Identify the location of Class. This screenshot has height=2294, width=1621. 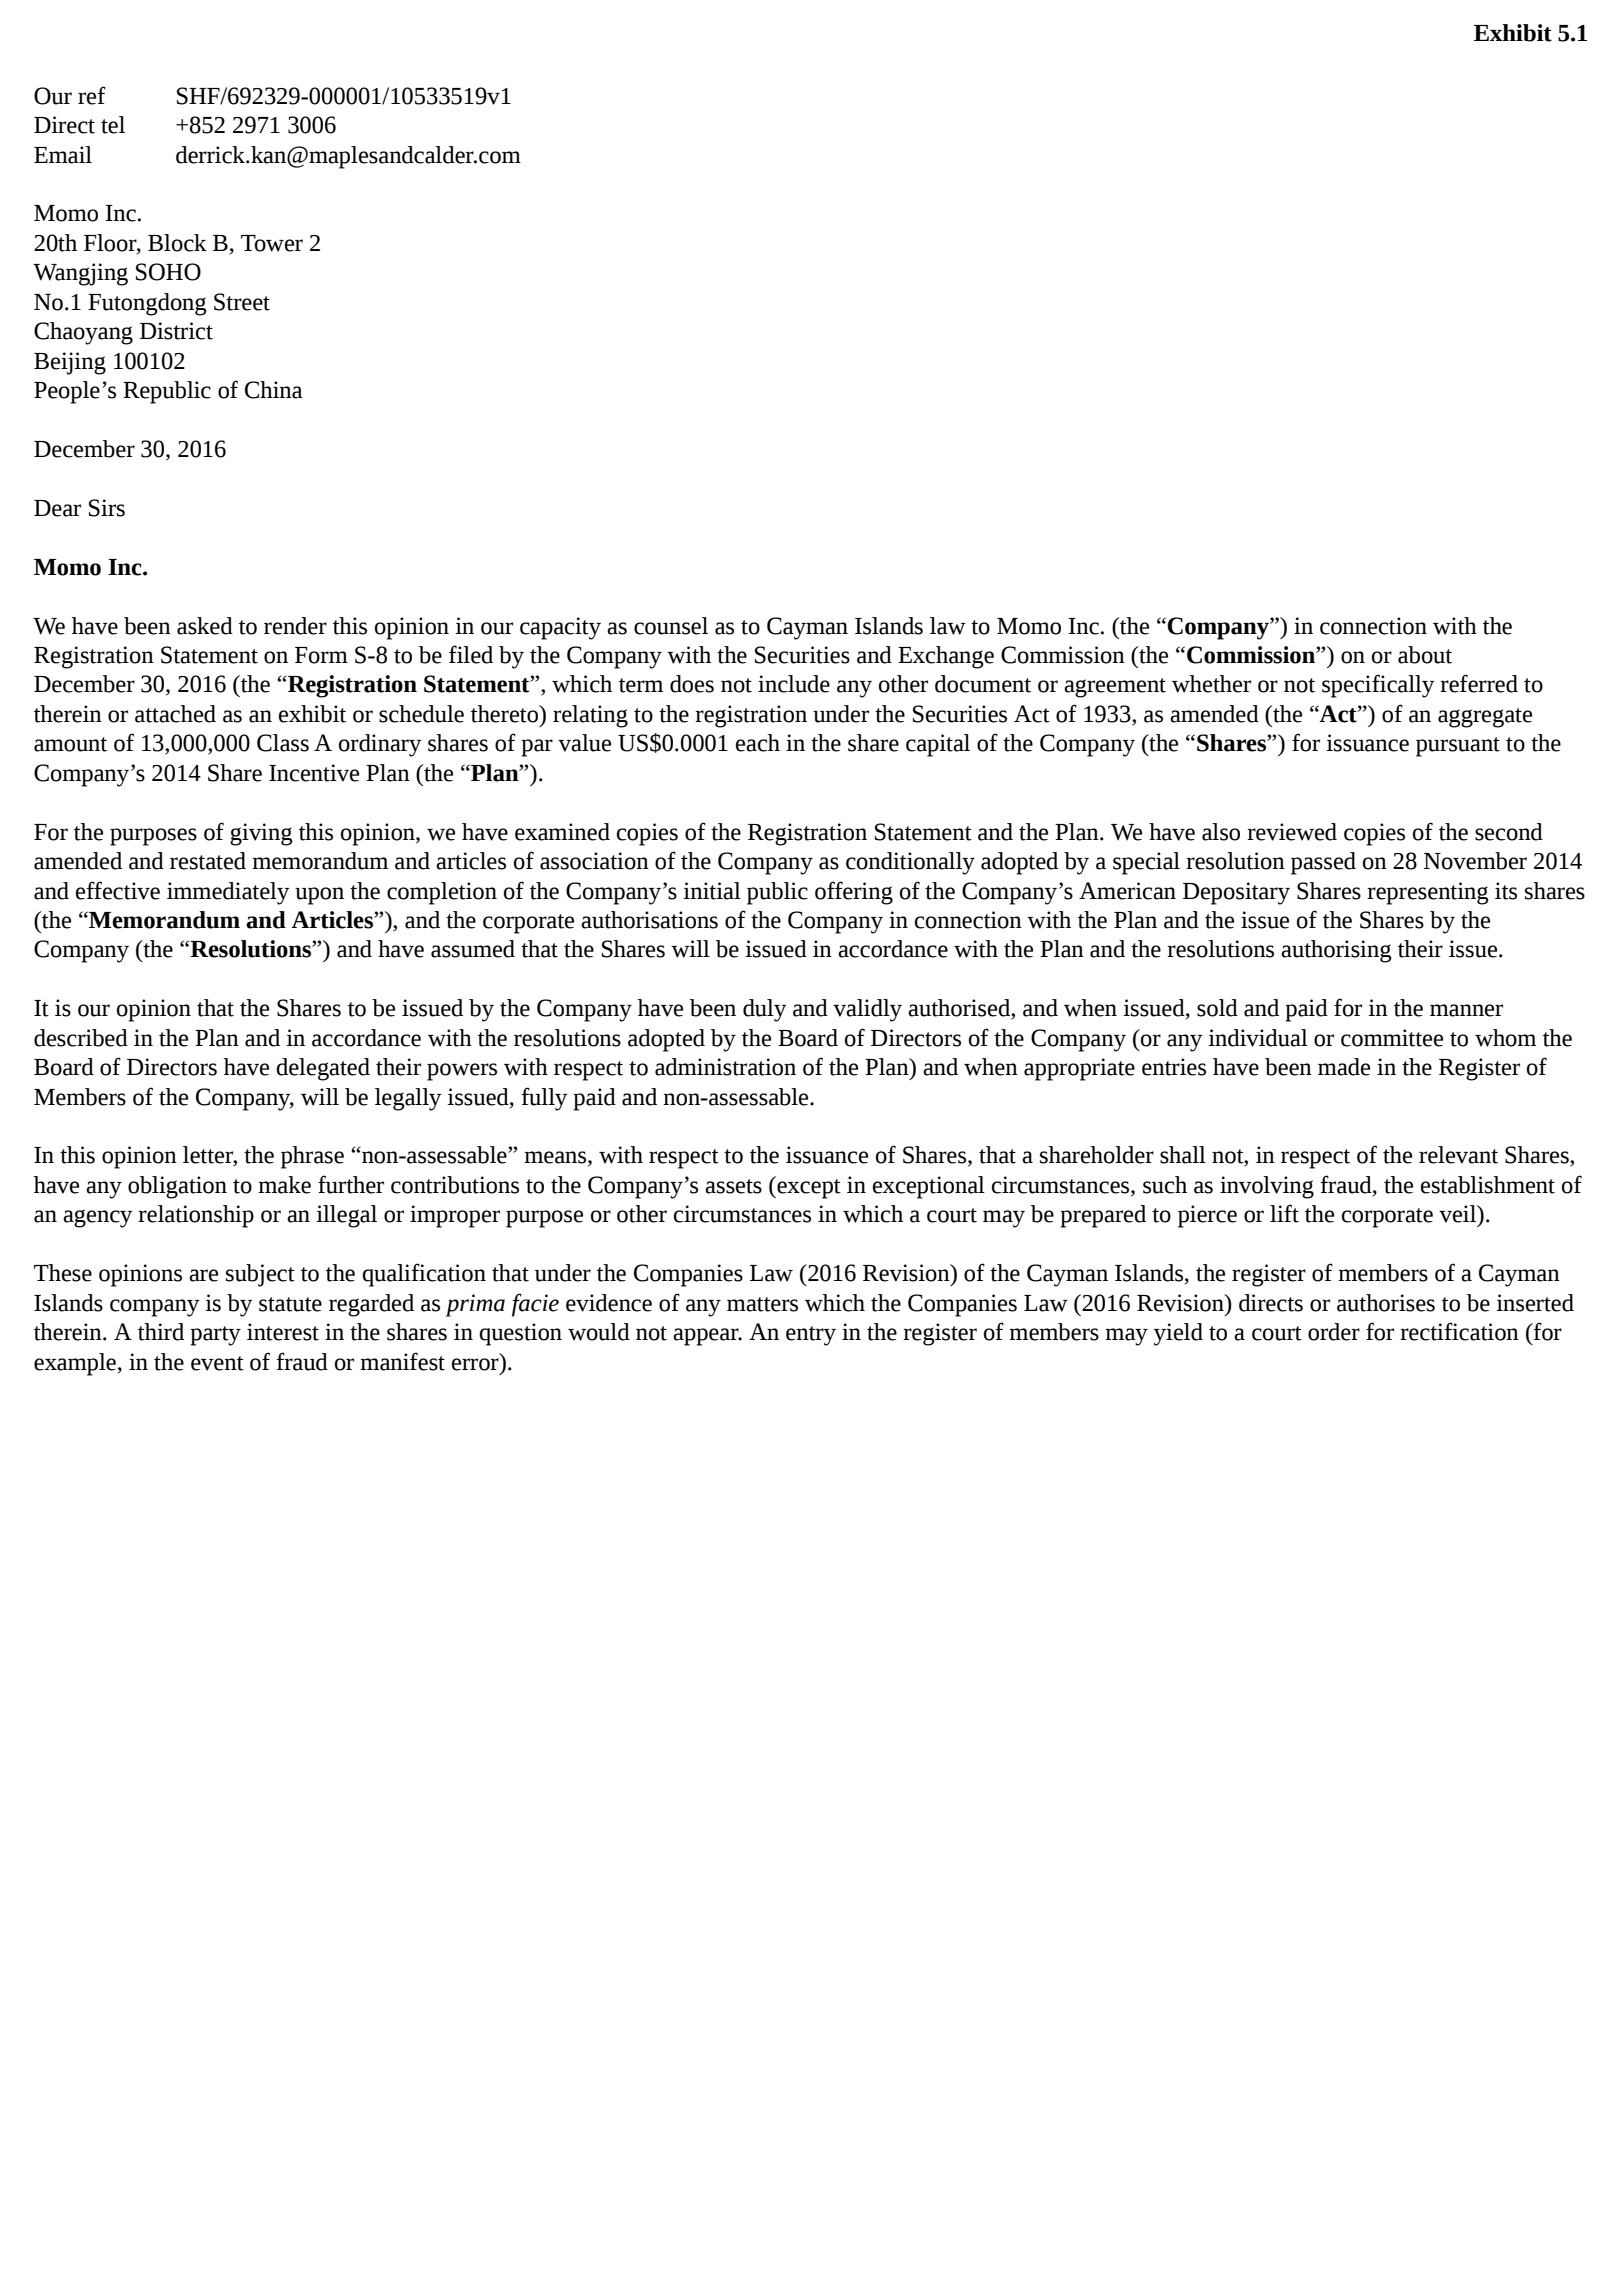
(283, 743).
